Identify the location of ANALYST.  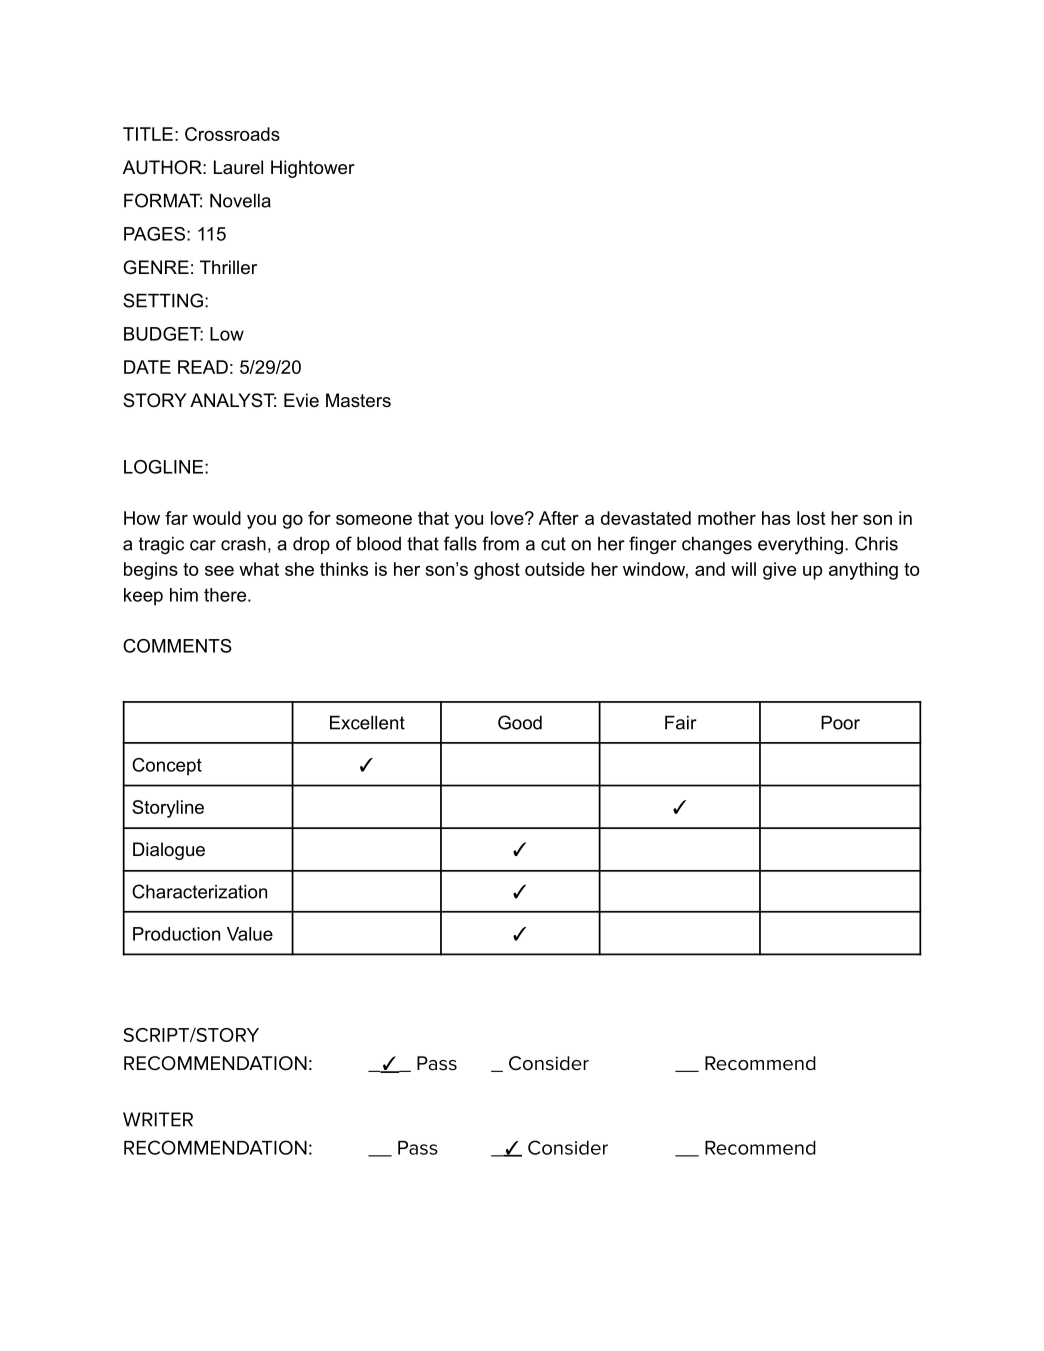
(233, 400).
